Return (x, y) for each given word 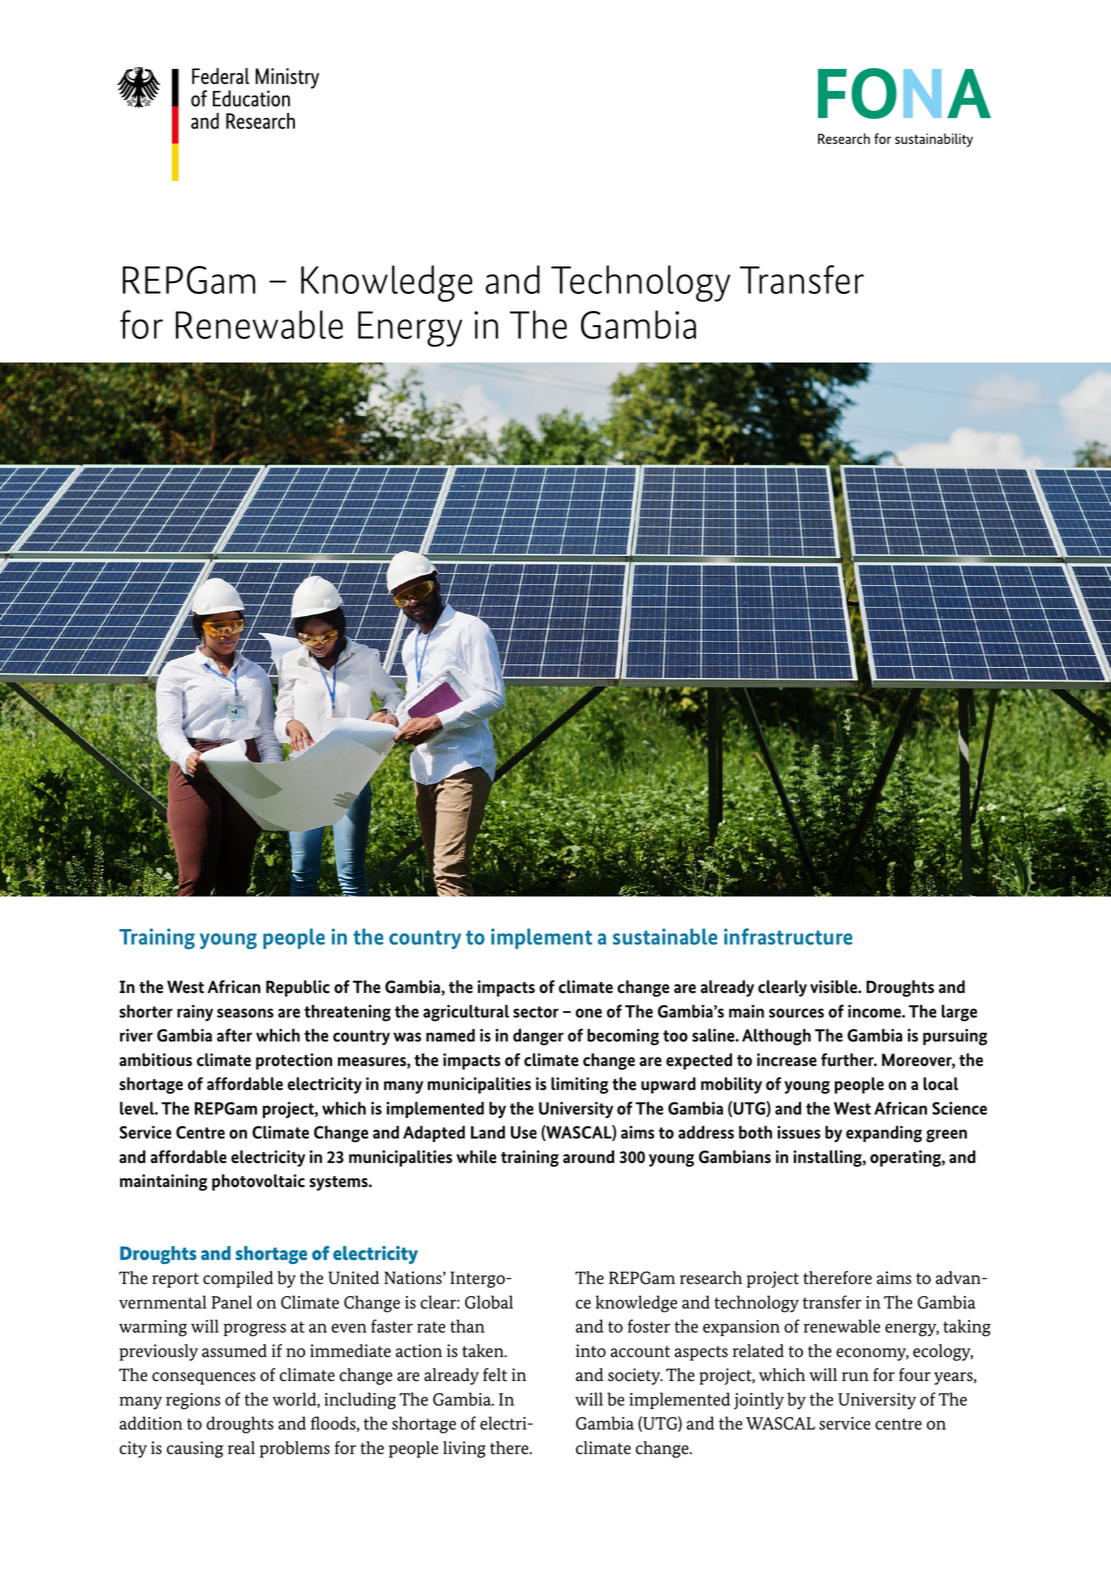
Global (489, 1302)
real (241, 1448)
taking (967, 1328)
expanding (884, 1134)
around (588, 1157)
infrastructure (788, 936)
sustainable (665, 936)
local (940, 1084)
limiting (579, 1085)
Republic (298, 988)
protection (294, 1061)
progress (254, 1330)
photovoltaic (258, 1182)
